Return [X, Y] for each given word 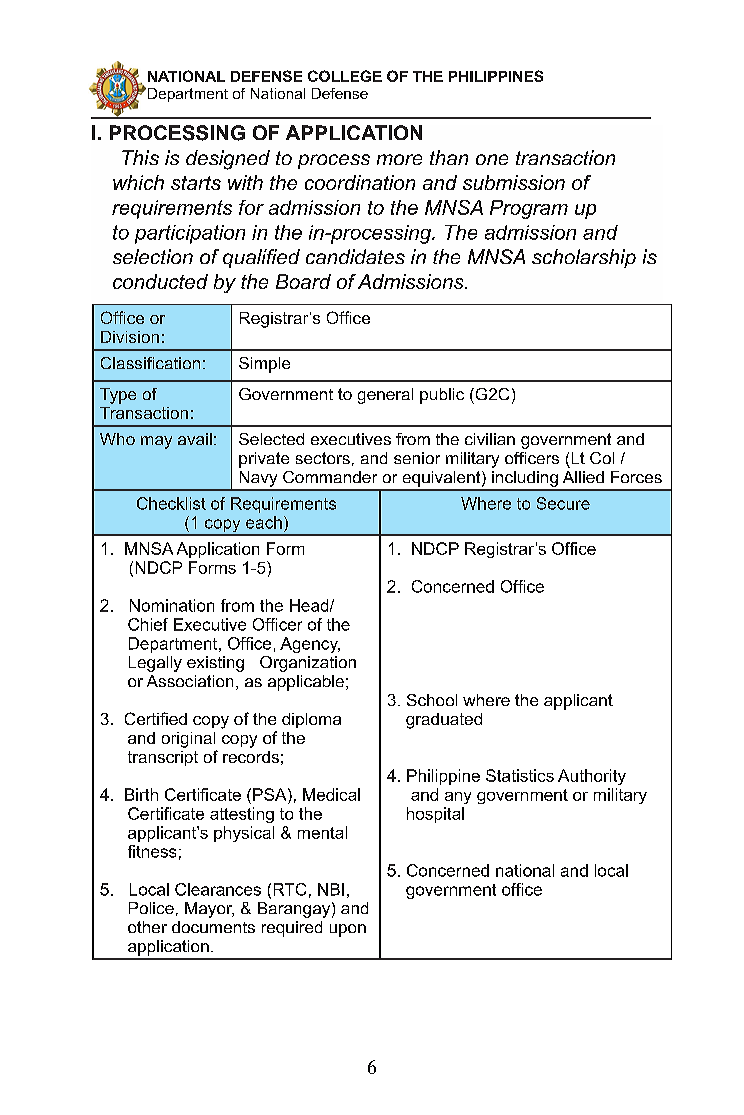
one [492, 159]
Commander [330, 477]
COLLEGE [345, 76]
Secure [563, 503]
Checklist [171, 503]
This [140, 157]
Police [151, 908]
